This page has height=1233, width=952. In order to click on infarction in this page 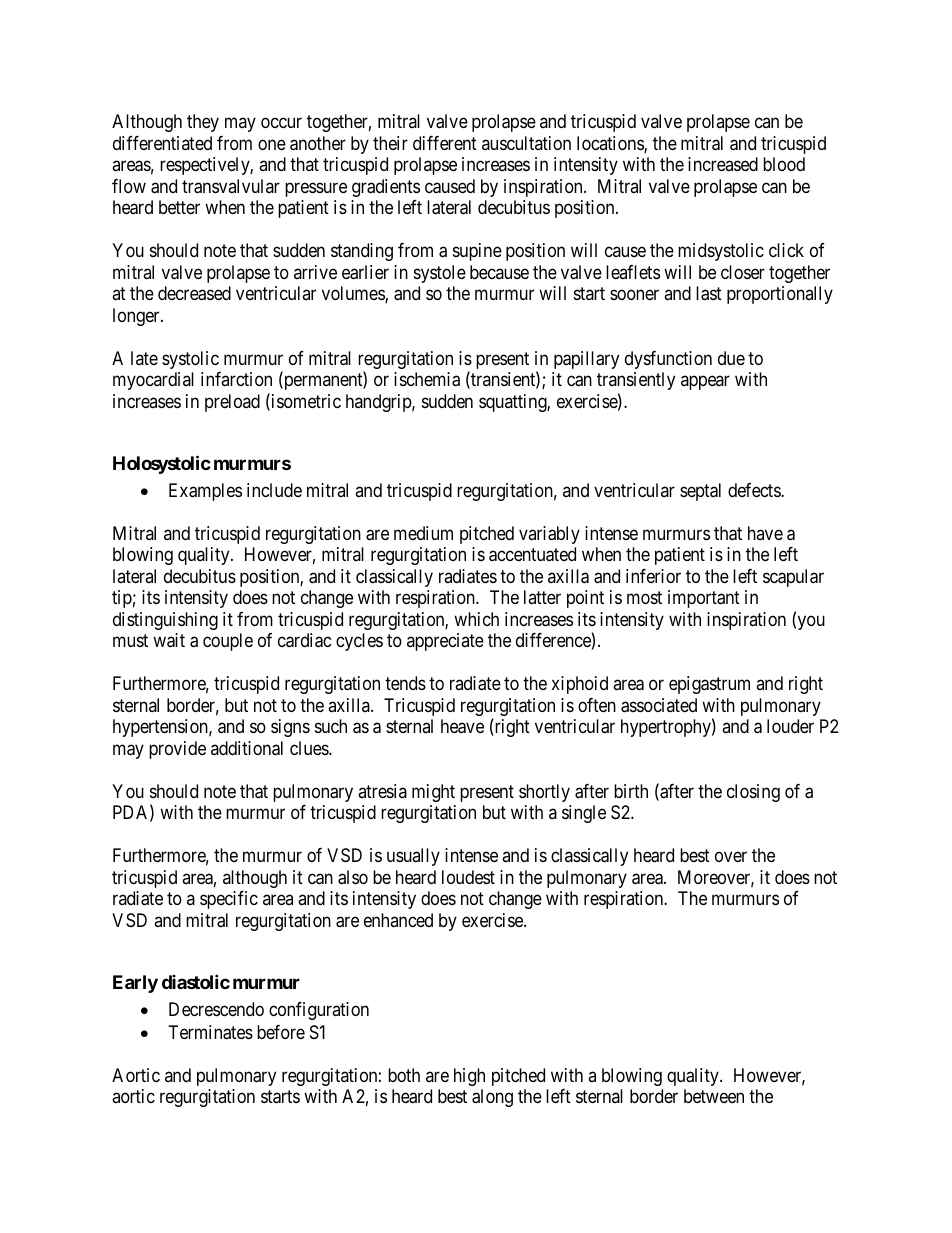, I will do `click(236, 379)`.
